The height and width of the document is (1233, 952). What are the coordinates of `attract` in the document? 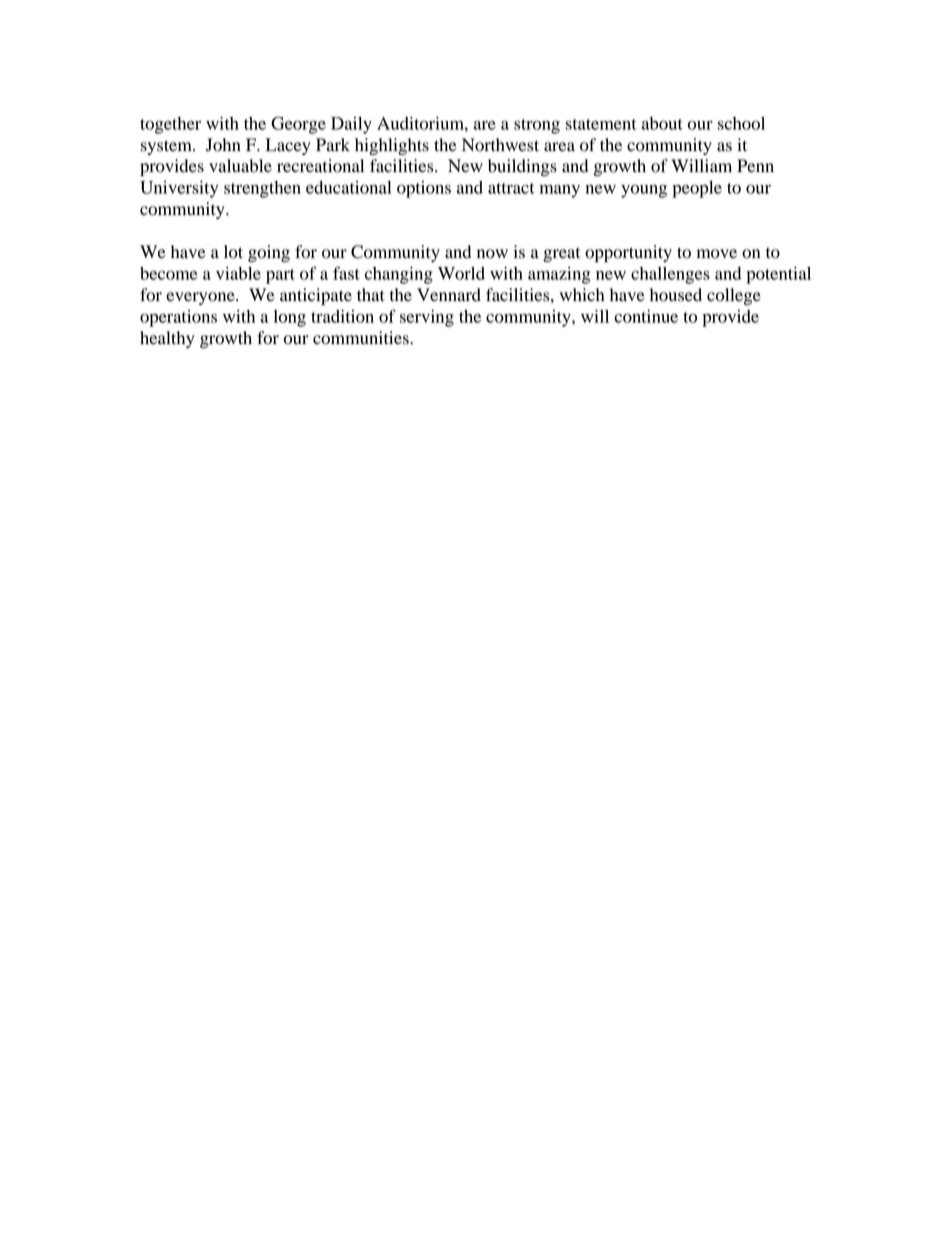 It's located at (511, 188).
